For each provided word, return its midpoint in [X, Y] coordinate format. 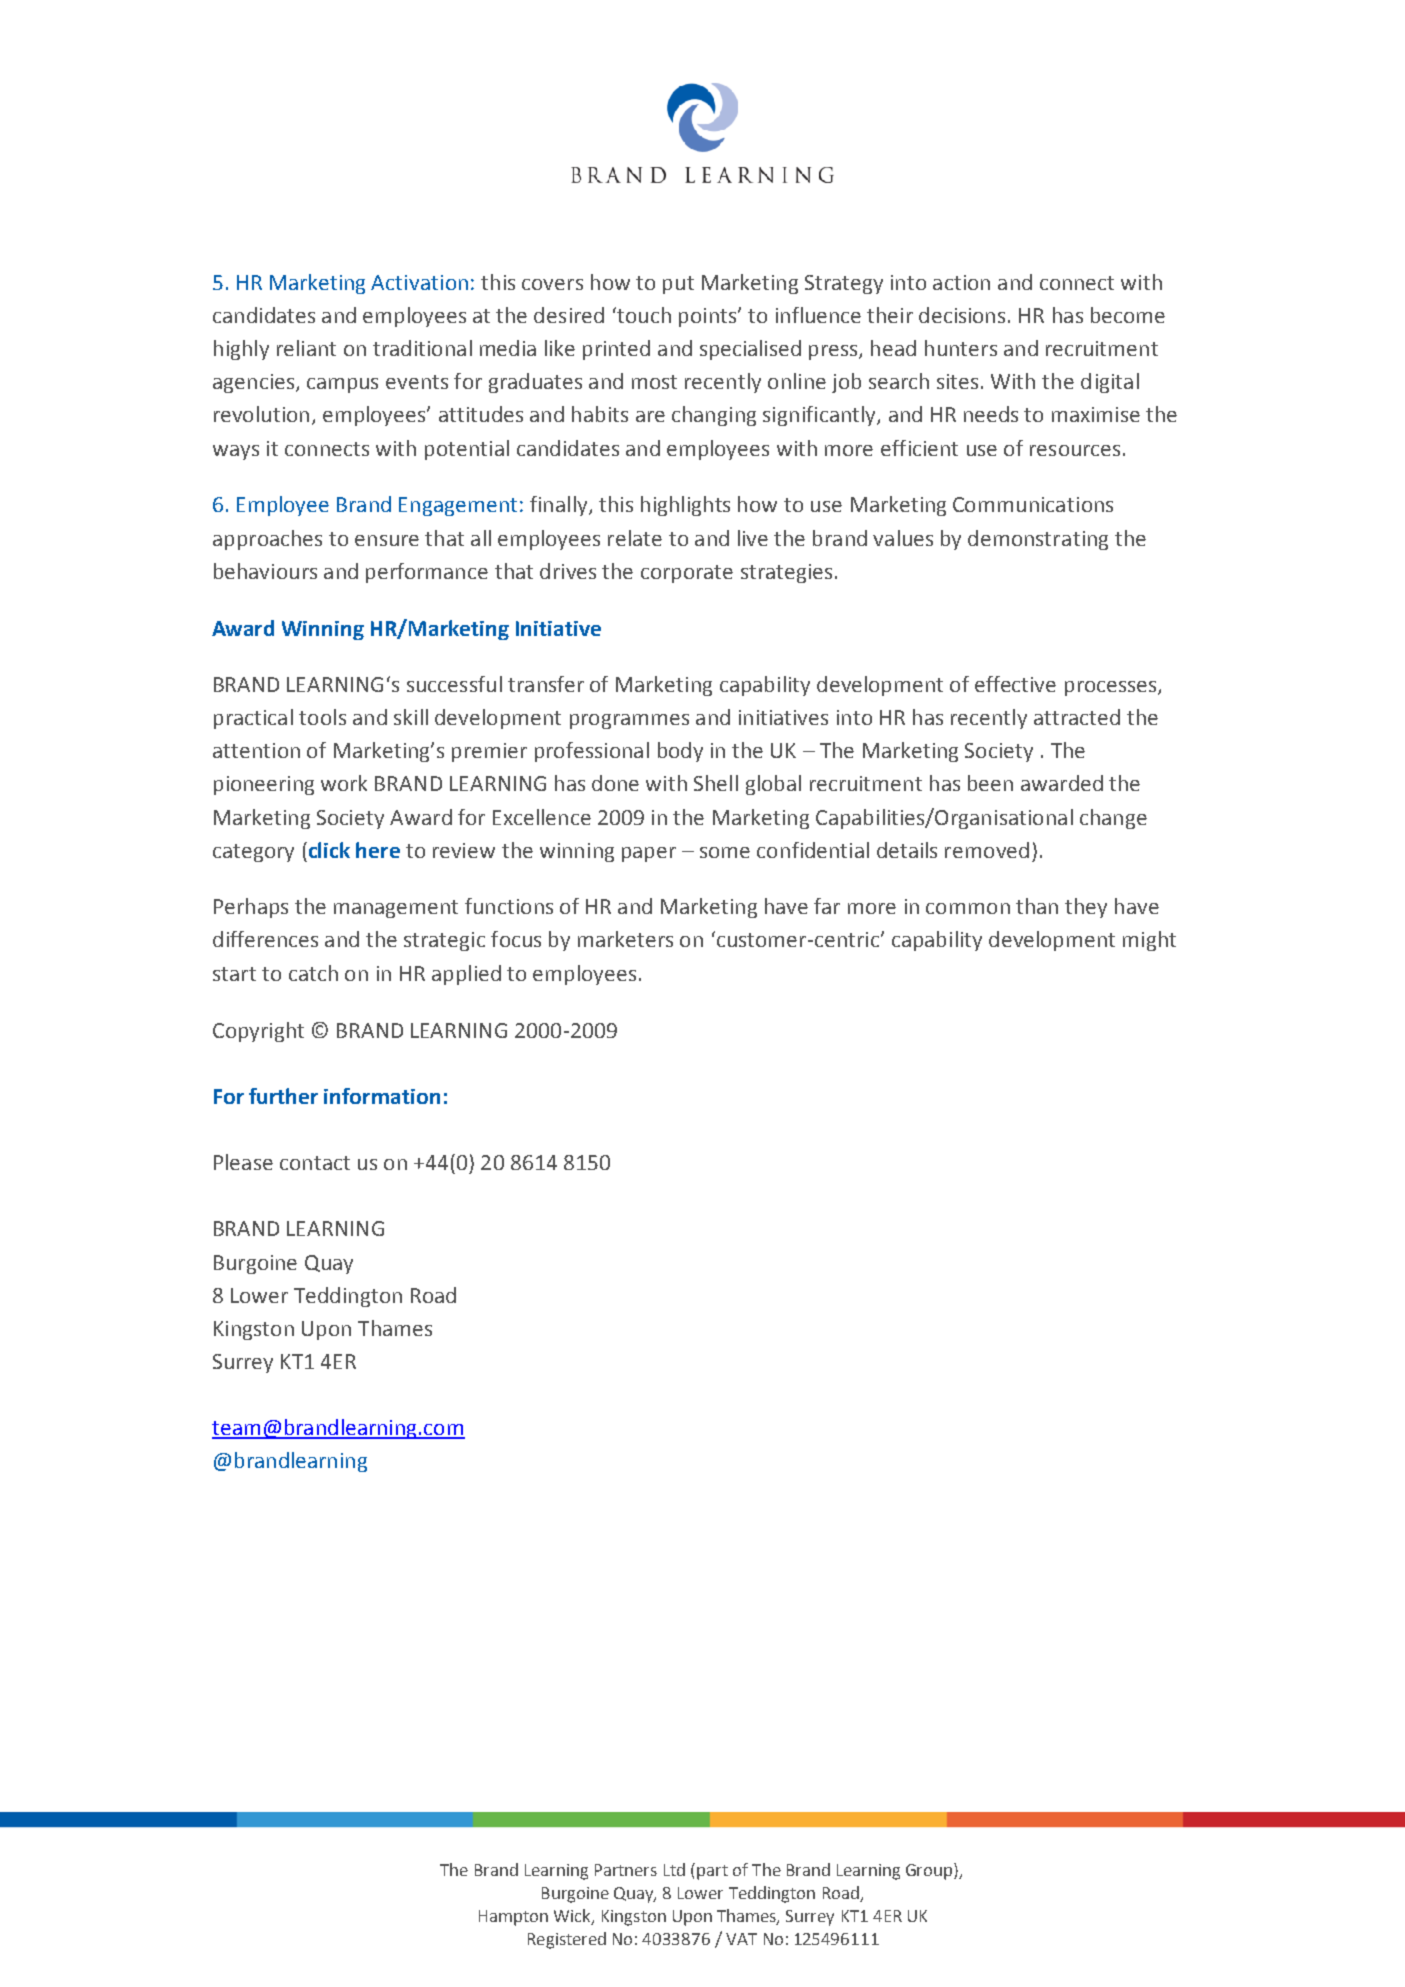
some [725, 852]
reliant [306, 348]
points [709, 317]
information [382, 1096]
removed [987, 850]
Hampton [513, 1918]
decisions [962, 315]
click [328, 850]
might [1149, 941]
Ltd [674, 1869]
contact [315, 1163]
